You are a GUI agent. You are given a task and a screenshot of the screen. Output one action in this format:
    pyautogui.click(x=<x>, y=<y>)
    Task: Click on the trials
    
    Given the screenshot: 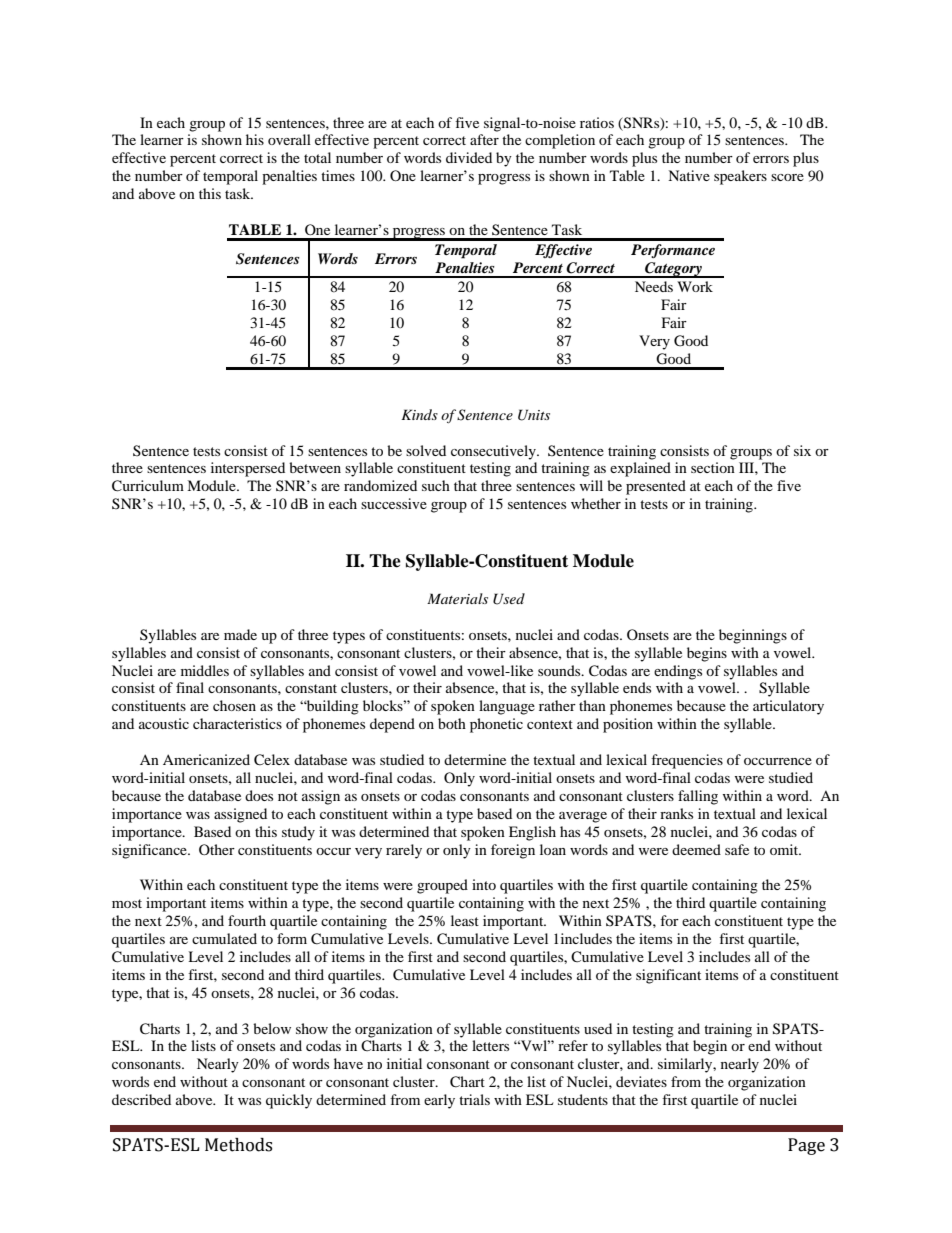 What is the action you would take?
    pyautogui.click(x=474, y=1099)
